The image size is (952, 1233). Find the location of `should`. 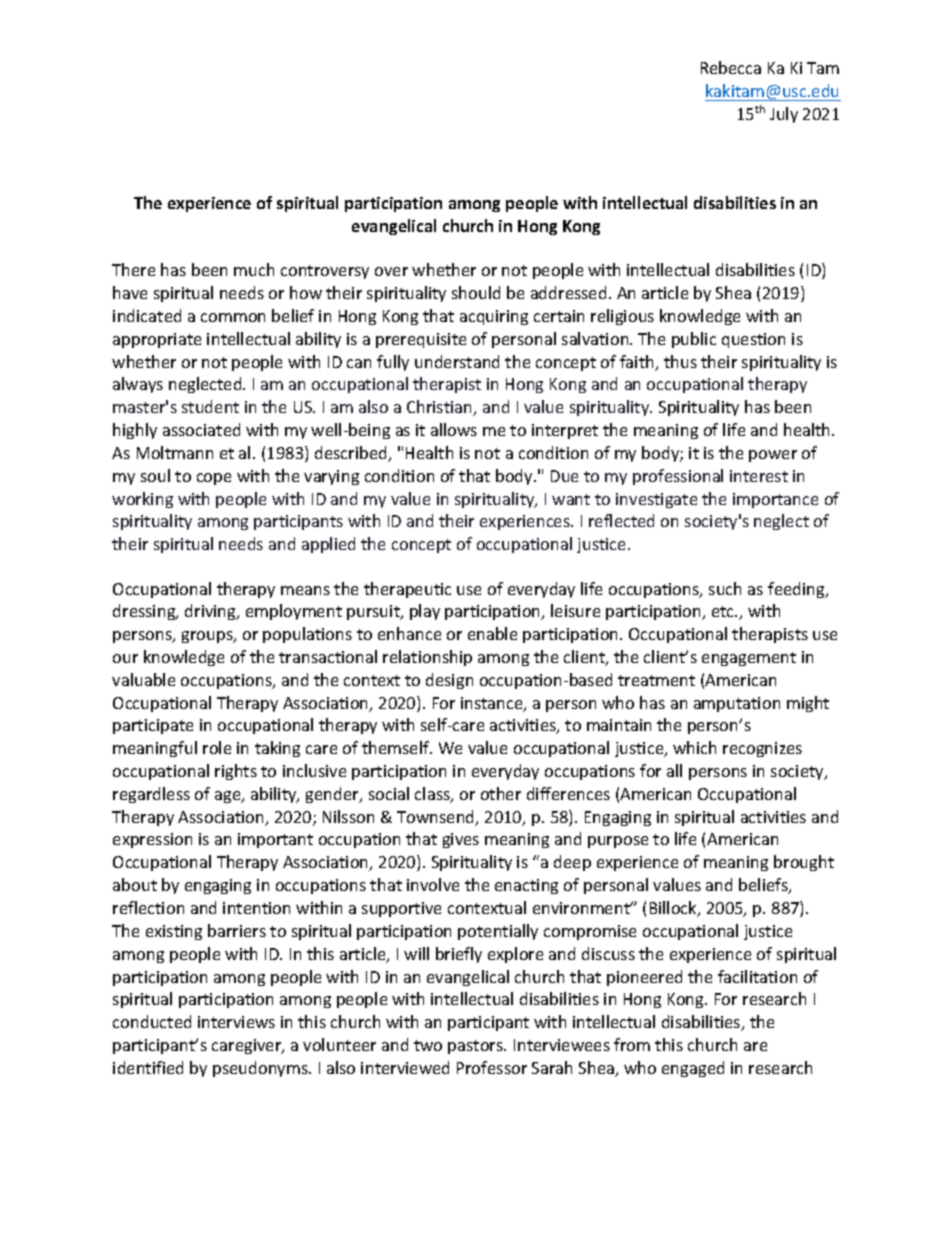

should is located at coordinates (476, 292).
